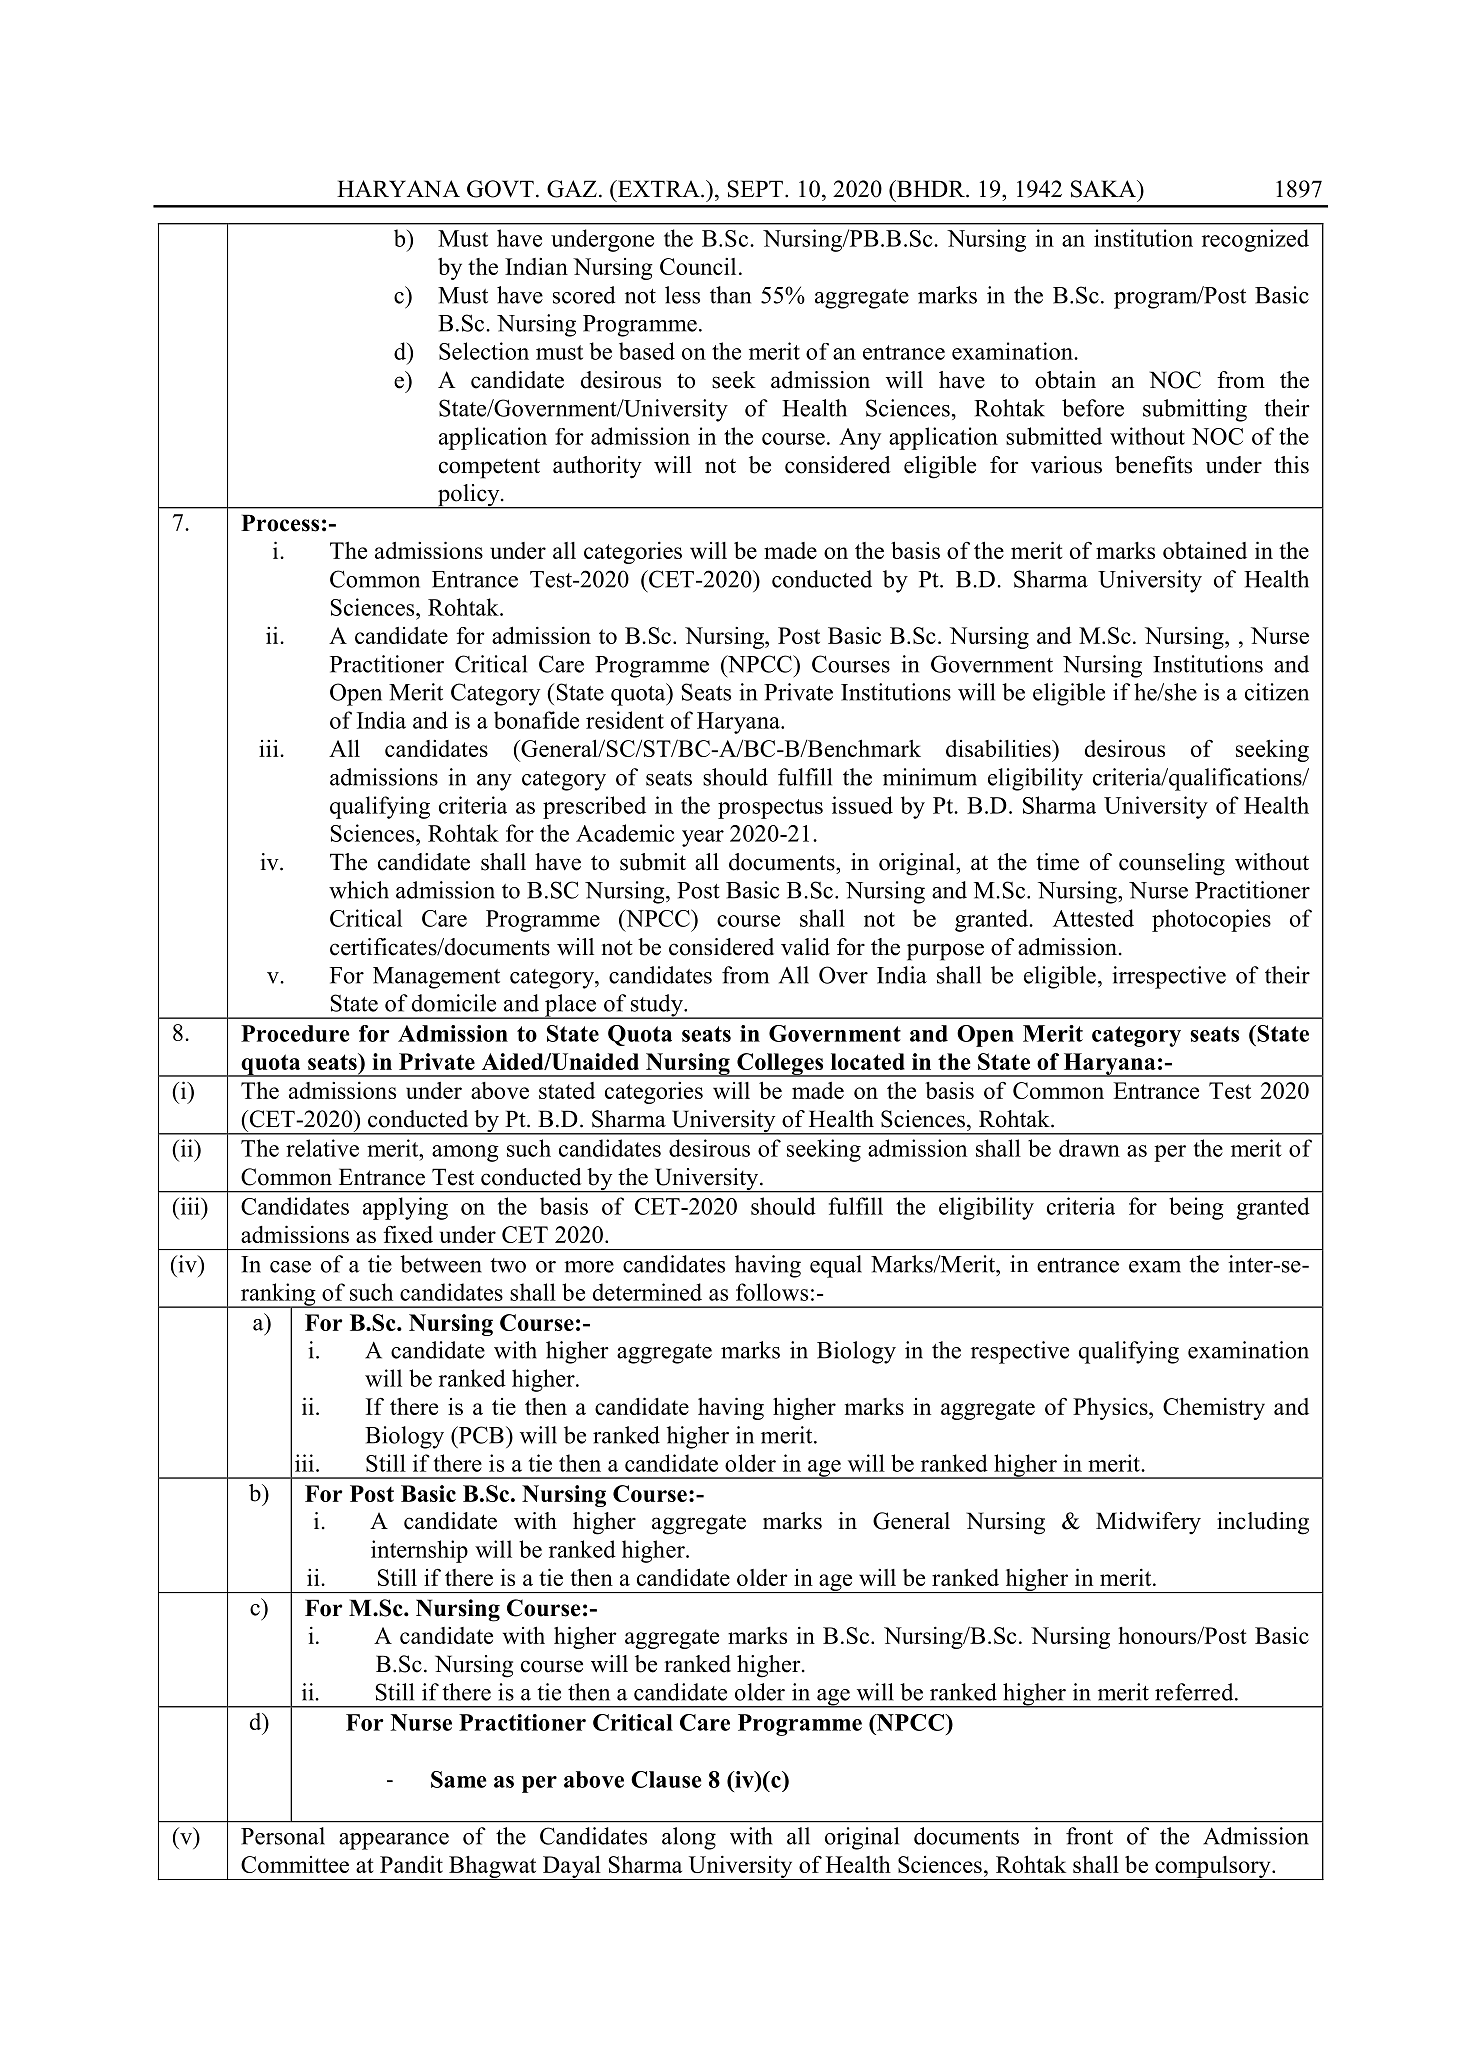  Describe the element at coordinates (755, 189) in the document. I see `SEPT` at that location.
